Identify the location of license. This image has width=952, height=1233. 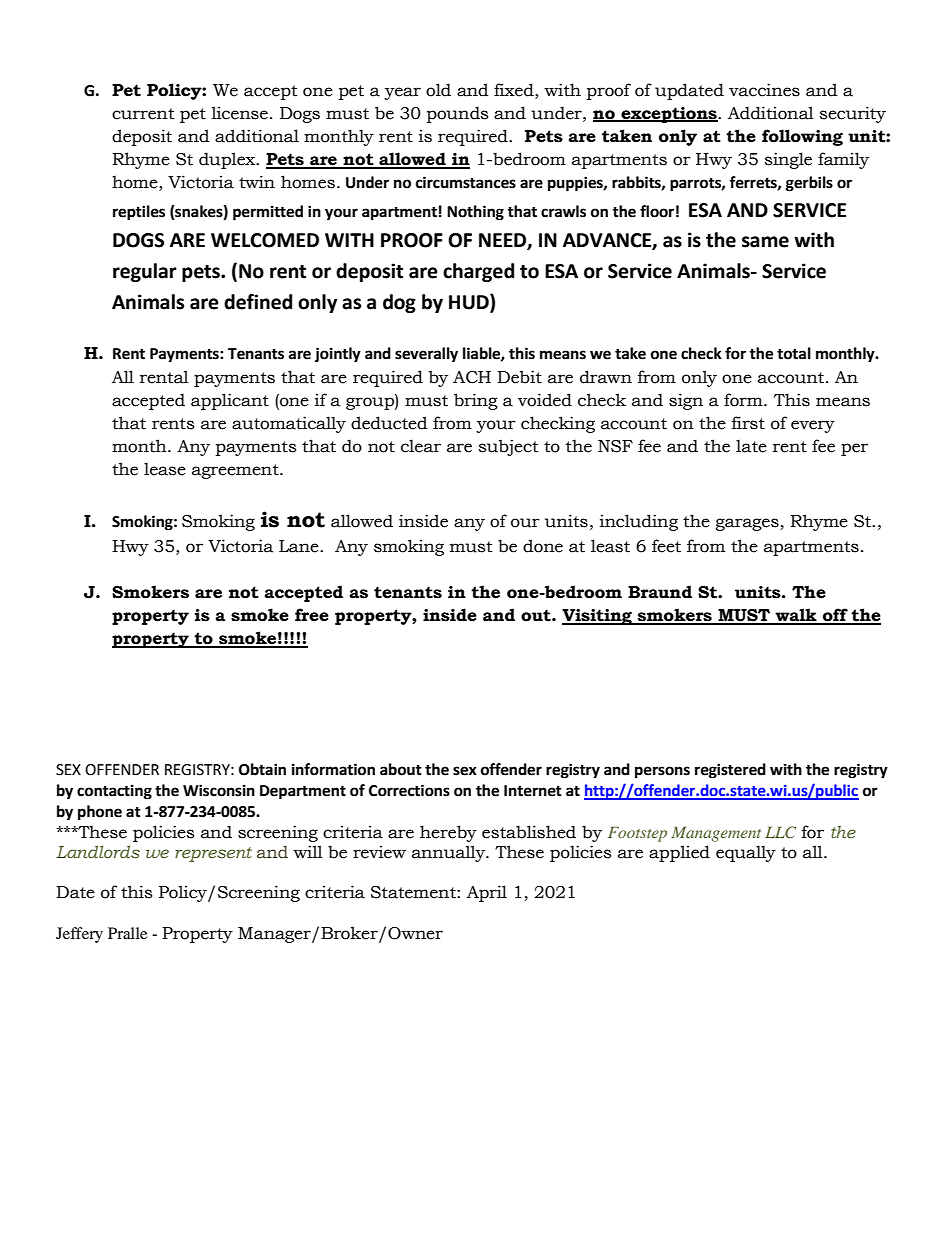
(239, 113).
